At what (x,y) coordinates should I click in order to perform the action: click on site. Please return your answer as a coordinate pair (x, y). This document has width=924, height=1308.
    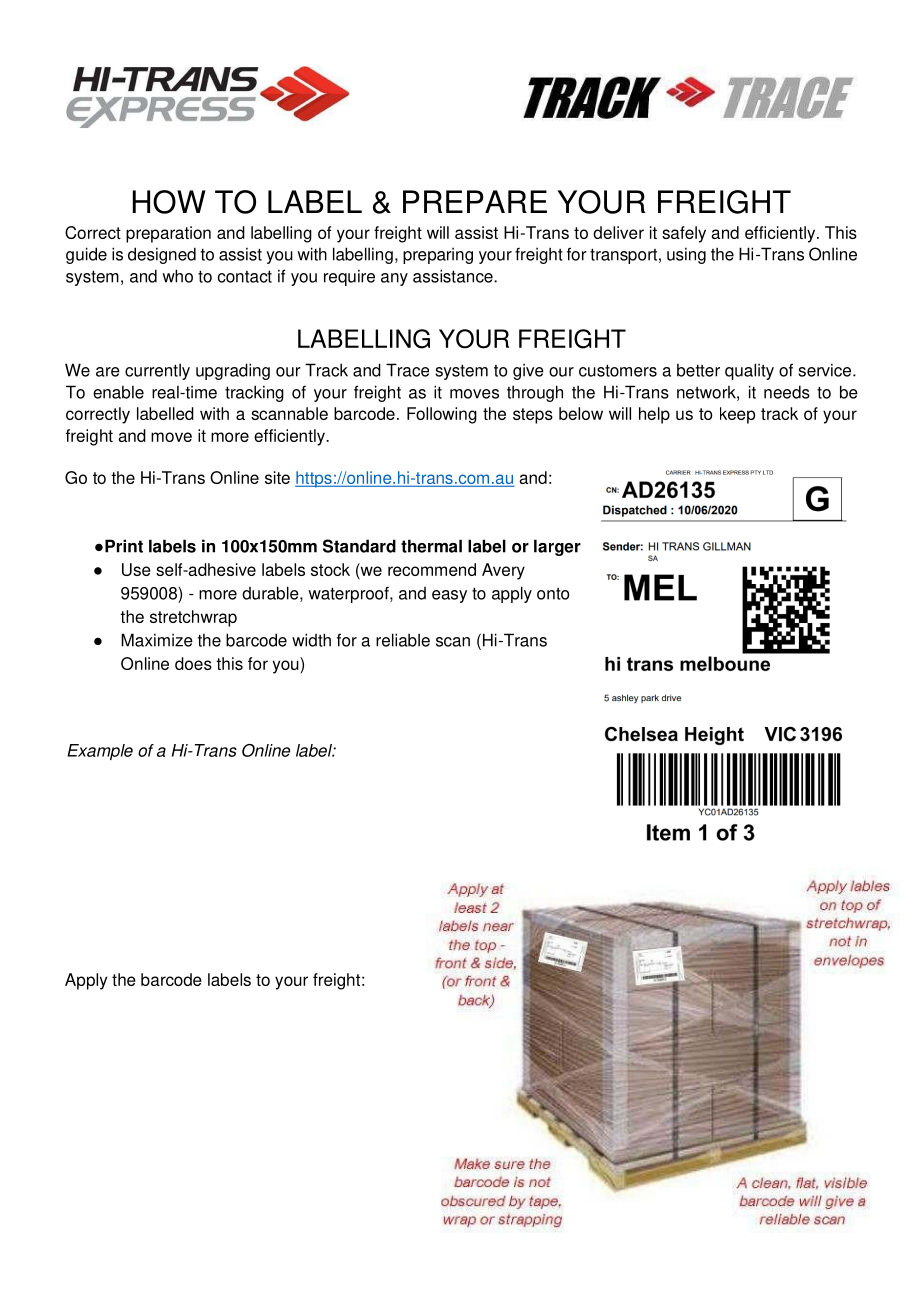
    Looking at the image, I should click on (277, 477).
